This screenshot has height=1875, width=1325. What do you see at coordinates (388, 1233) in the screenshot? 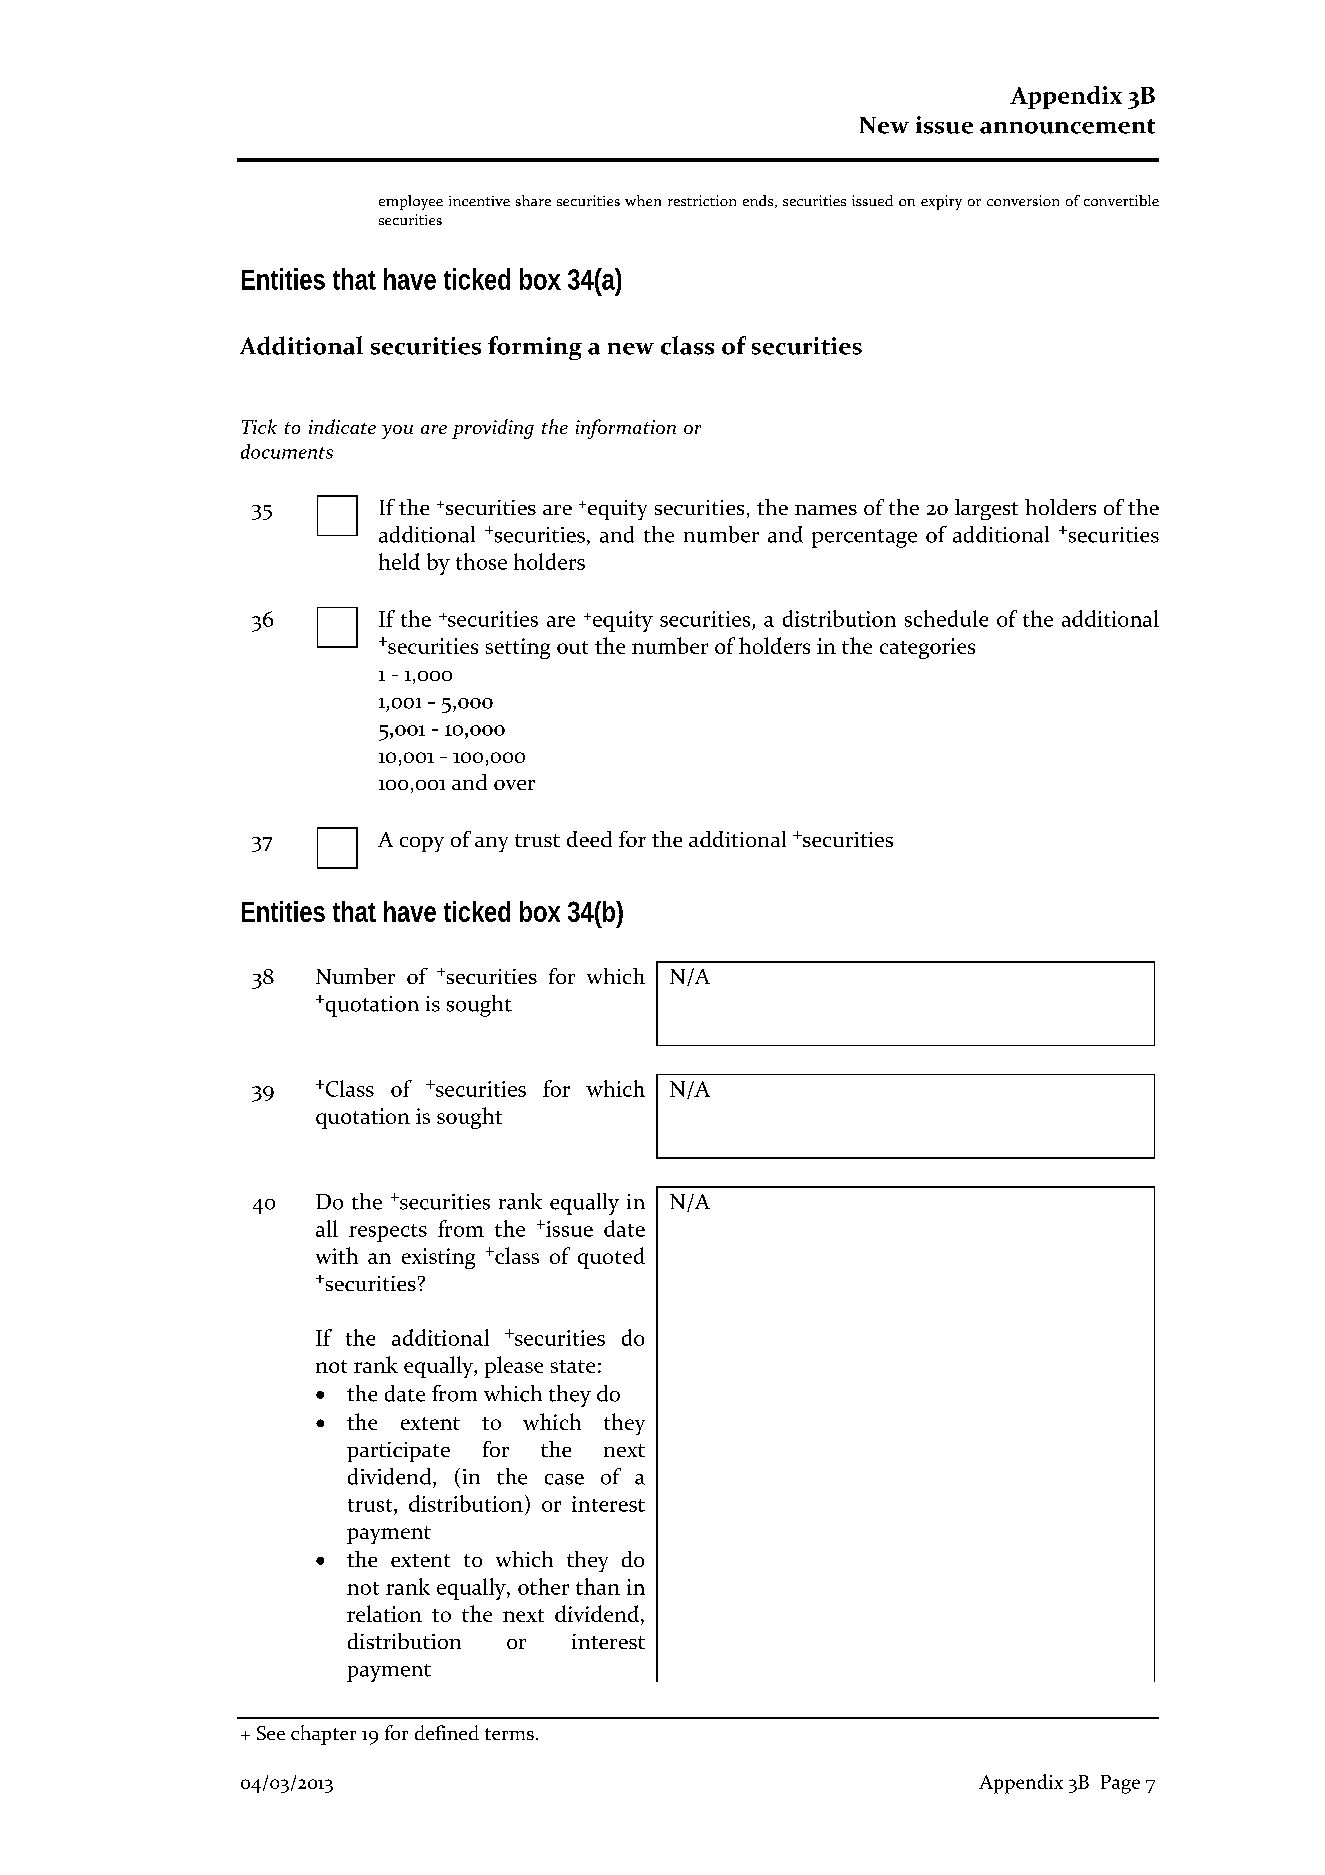
I see `respects` at bounding box center [388, 1233].
